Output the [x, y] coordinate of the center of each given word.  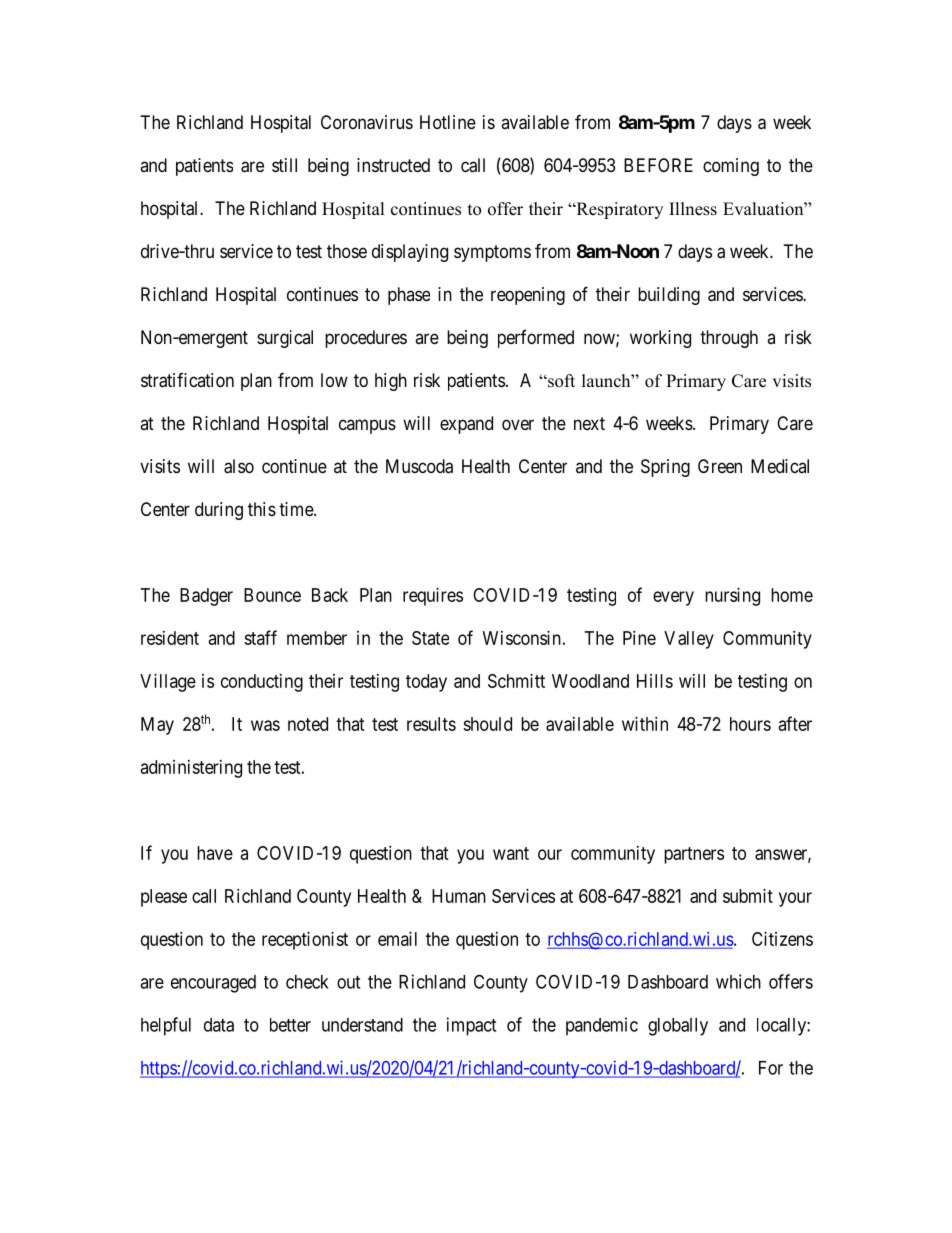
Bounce [272, 595]
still [284, 165]
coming [731, 167]
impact [471, 1026]
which [738, 981]
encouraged [213, 984]
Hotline [448, 122]
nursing [732, 597]
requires [433, 597]
